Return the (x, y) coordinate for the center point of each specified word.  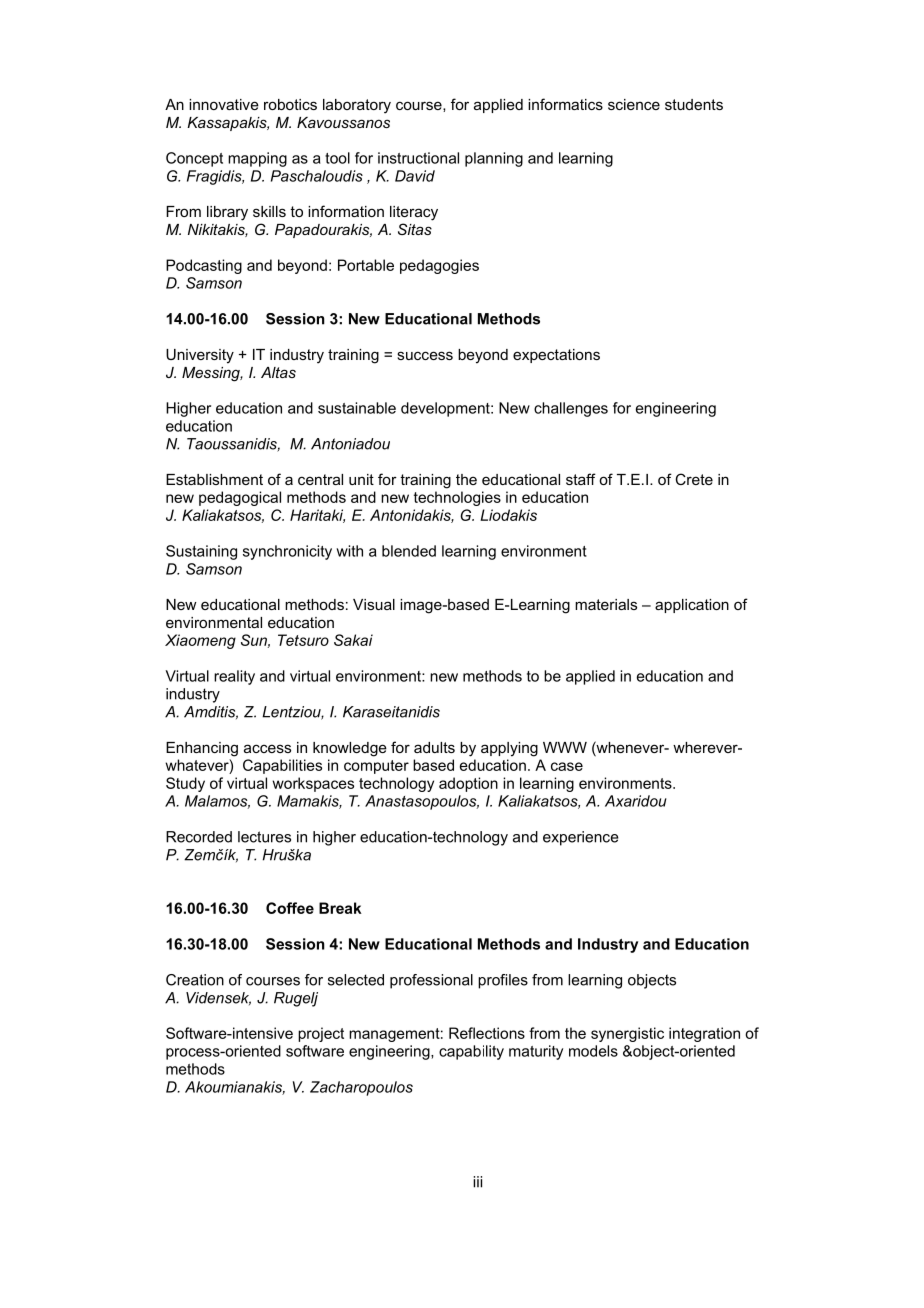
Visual (374, 604)
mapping (257, 159)
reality (234, 677)
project (321, 1034)
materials (606, 604)
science (634, 104)
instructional (418, 158)
